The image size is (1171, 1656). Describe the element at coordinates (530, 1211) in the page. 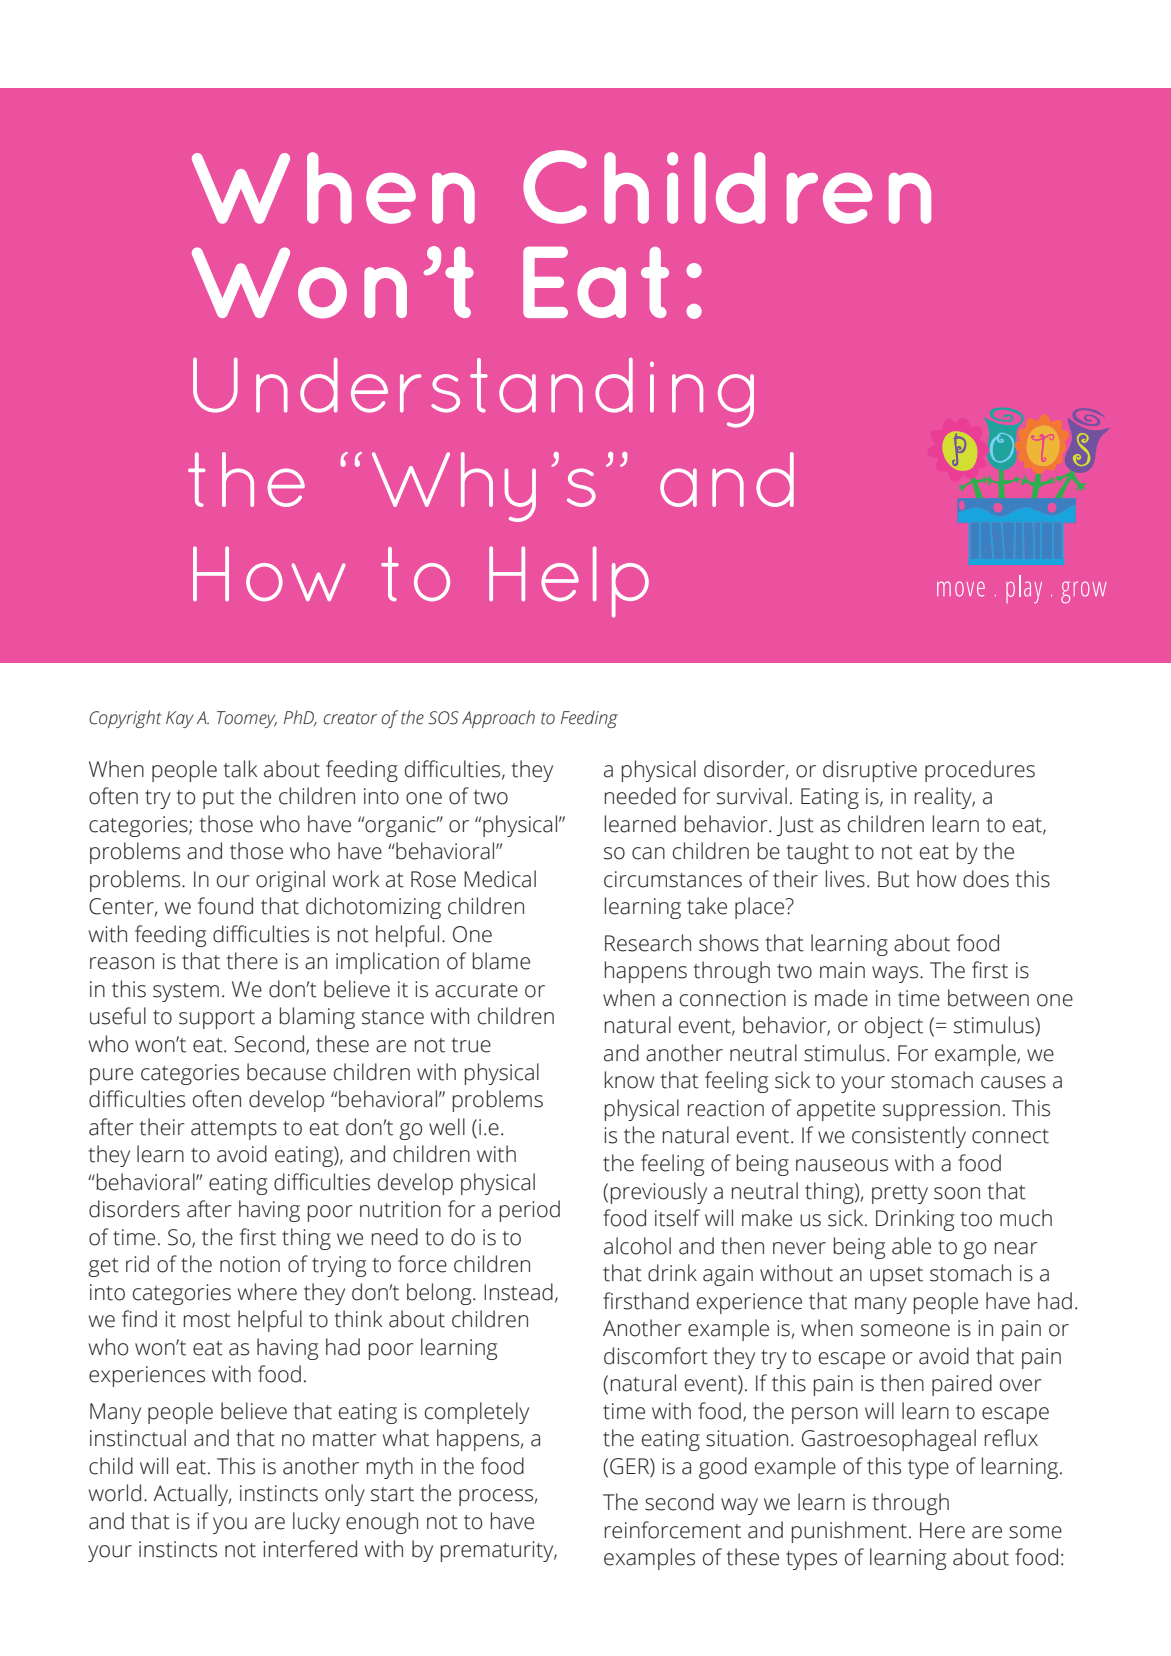

I see `period` at that location.
